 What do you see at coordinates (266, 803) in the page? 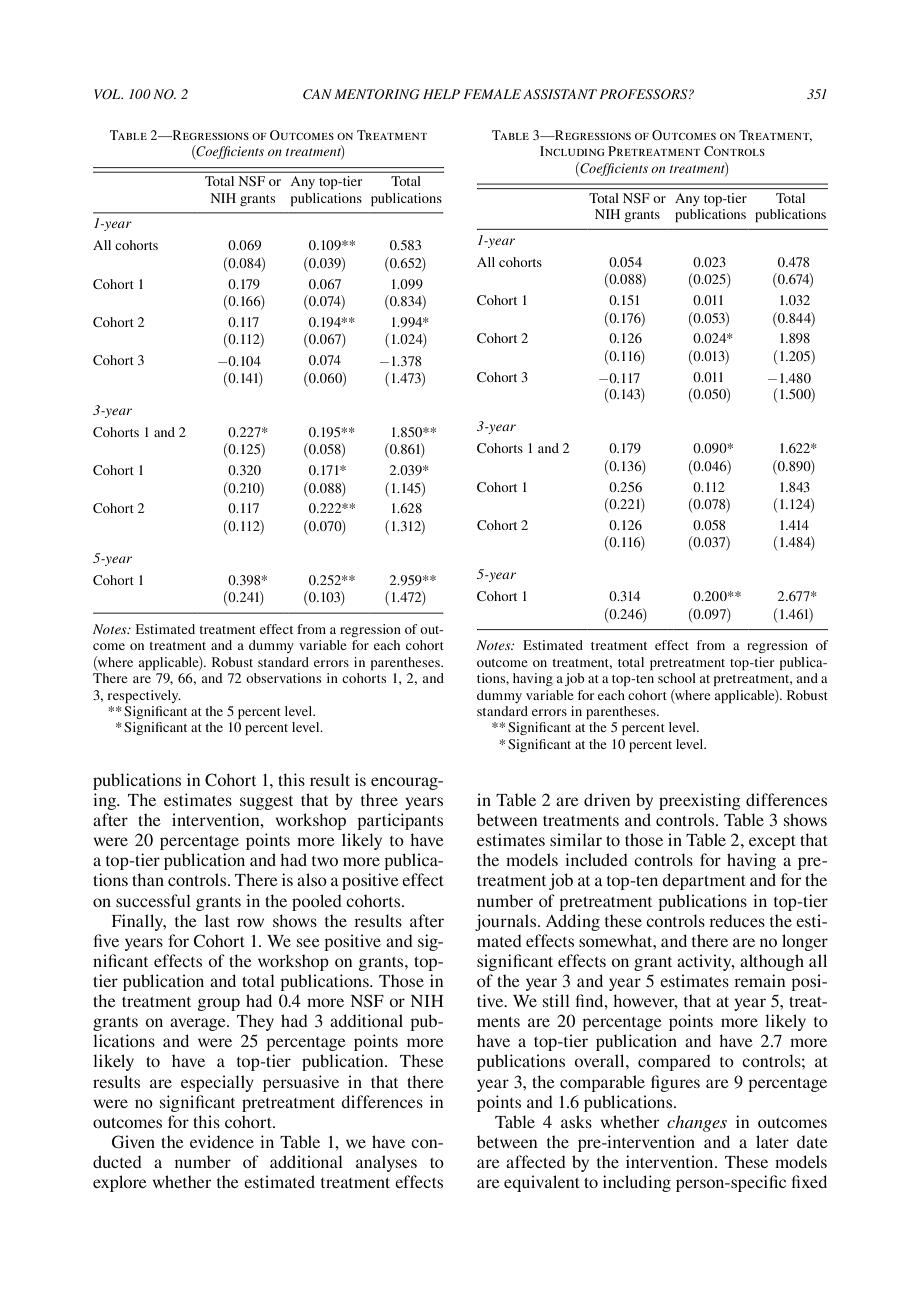
I see `suggest` at bounding box center [266, 803].
